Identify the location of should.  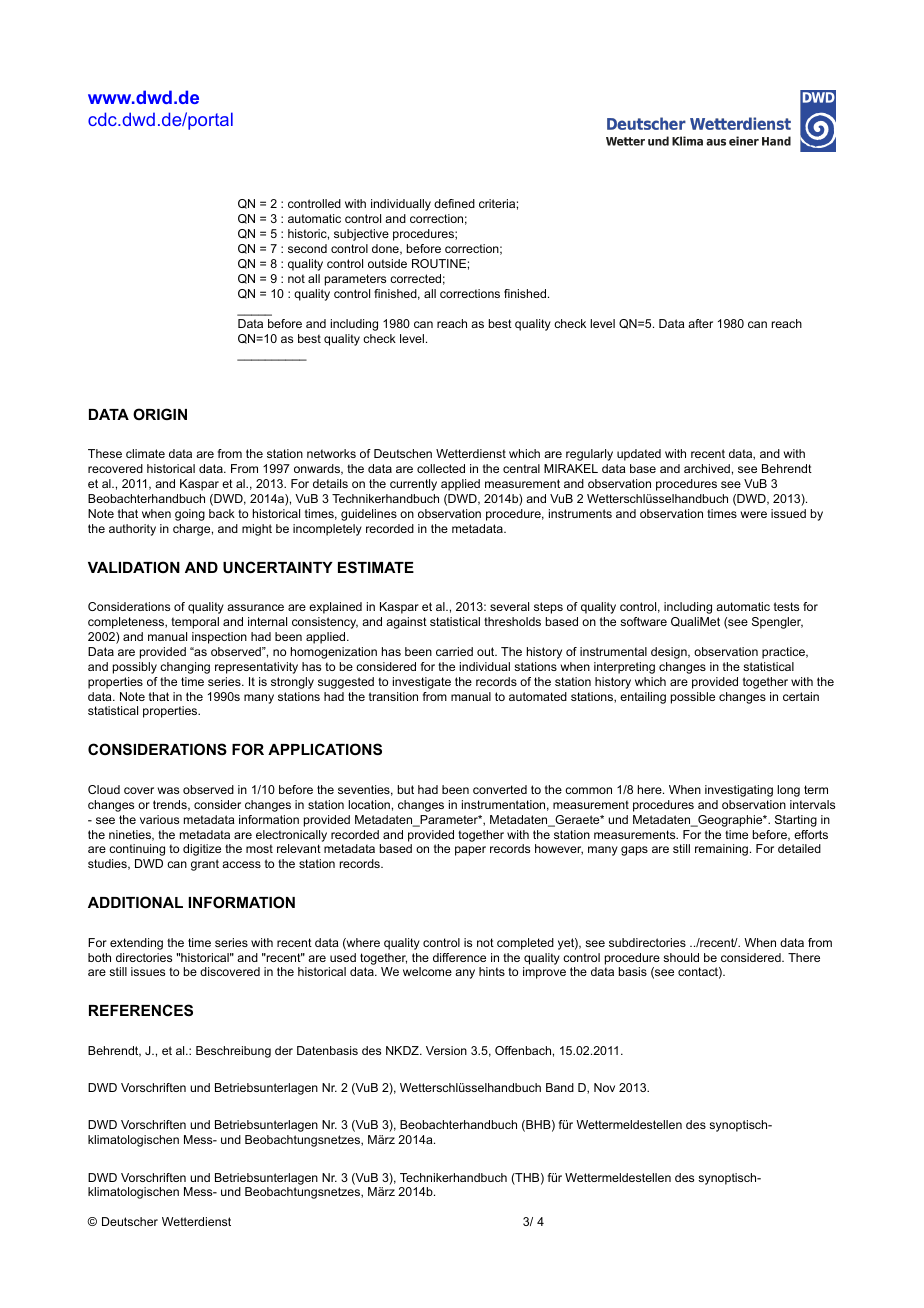
(681, 957).
